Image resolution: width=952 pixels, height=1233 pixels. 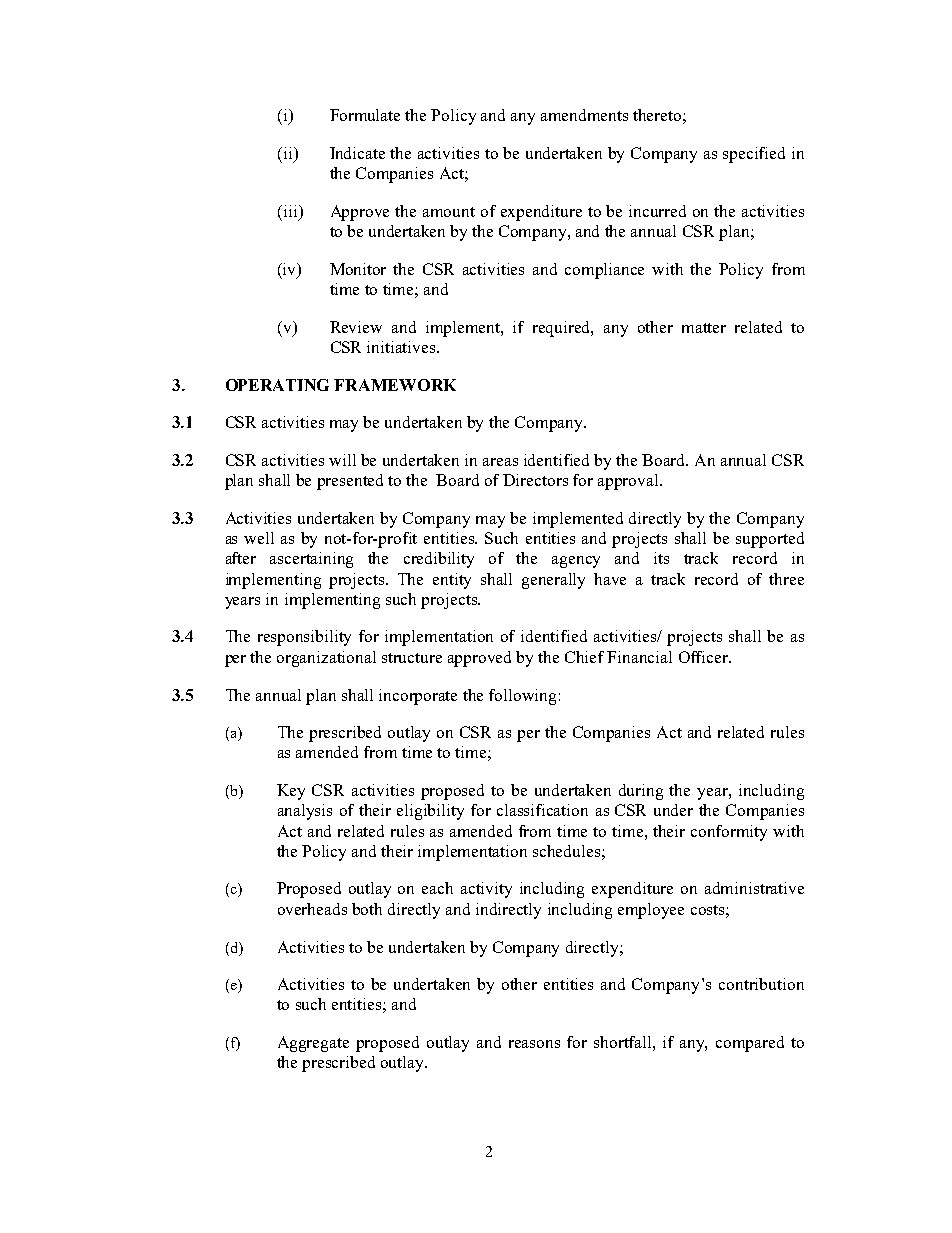 I want to click on amendments, so click(x=584, y=115).
